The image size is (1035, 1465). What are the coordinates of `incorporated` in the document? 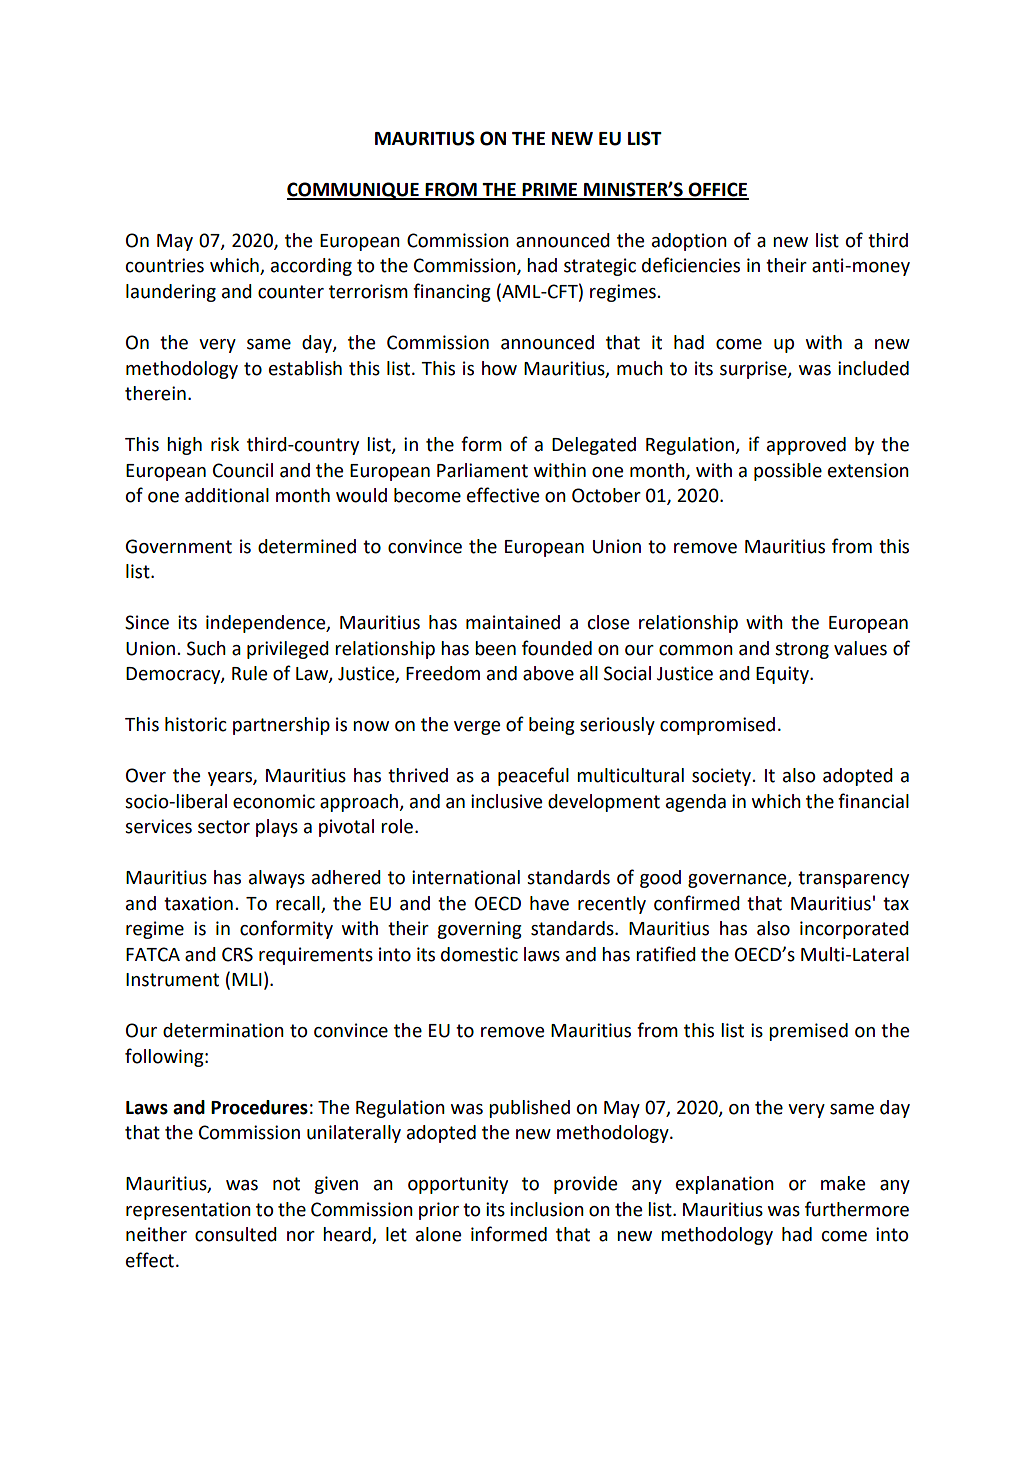 It's located at (854, 930).
